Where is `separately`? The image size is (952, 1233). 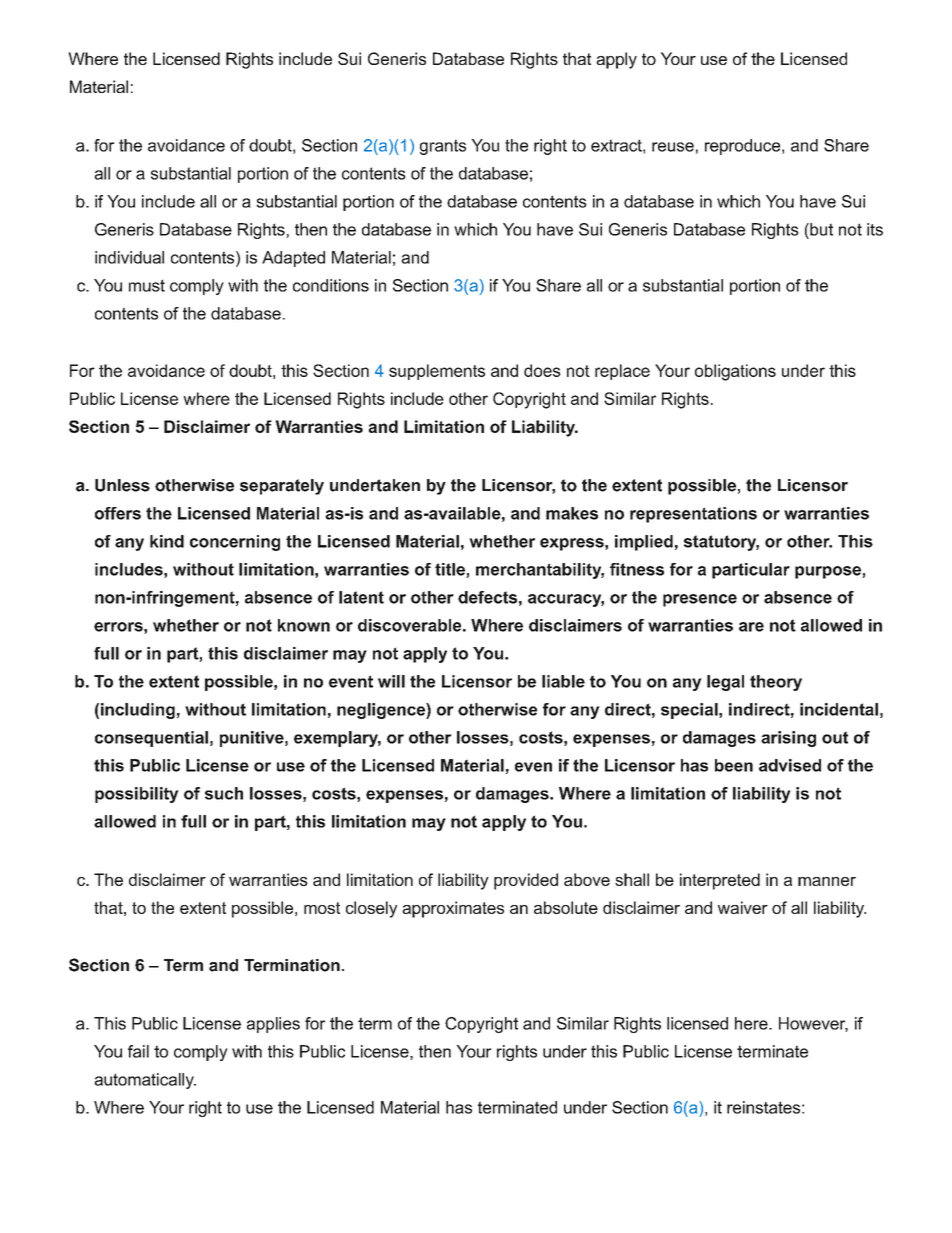 separately is located at coordinates (282, 487).
